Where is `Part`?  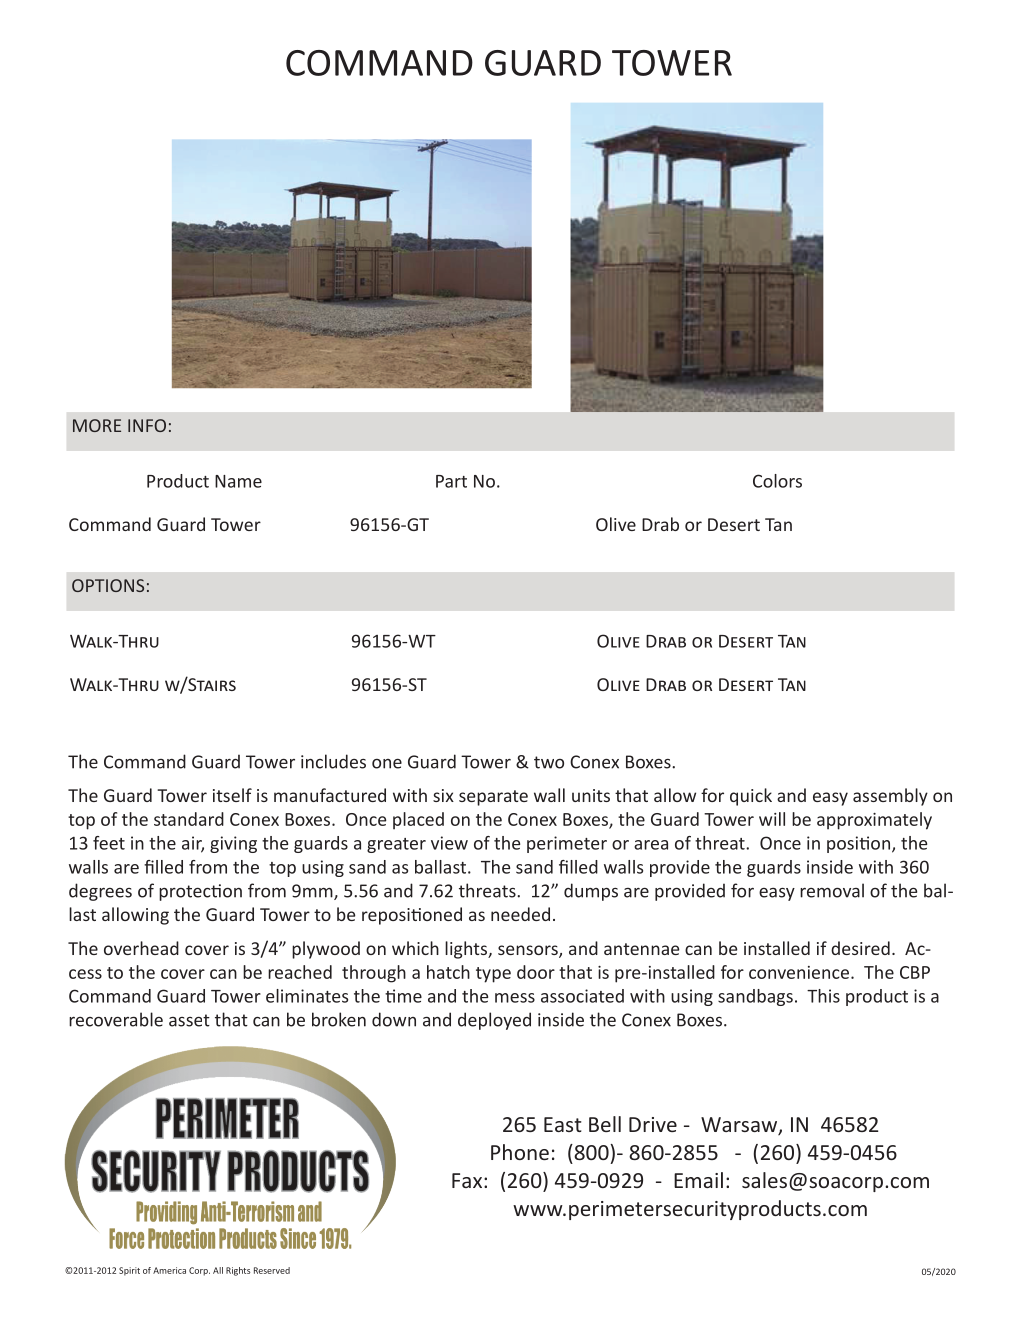 Part is located at coordinates (451, 481).
